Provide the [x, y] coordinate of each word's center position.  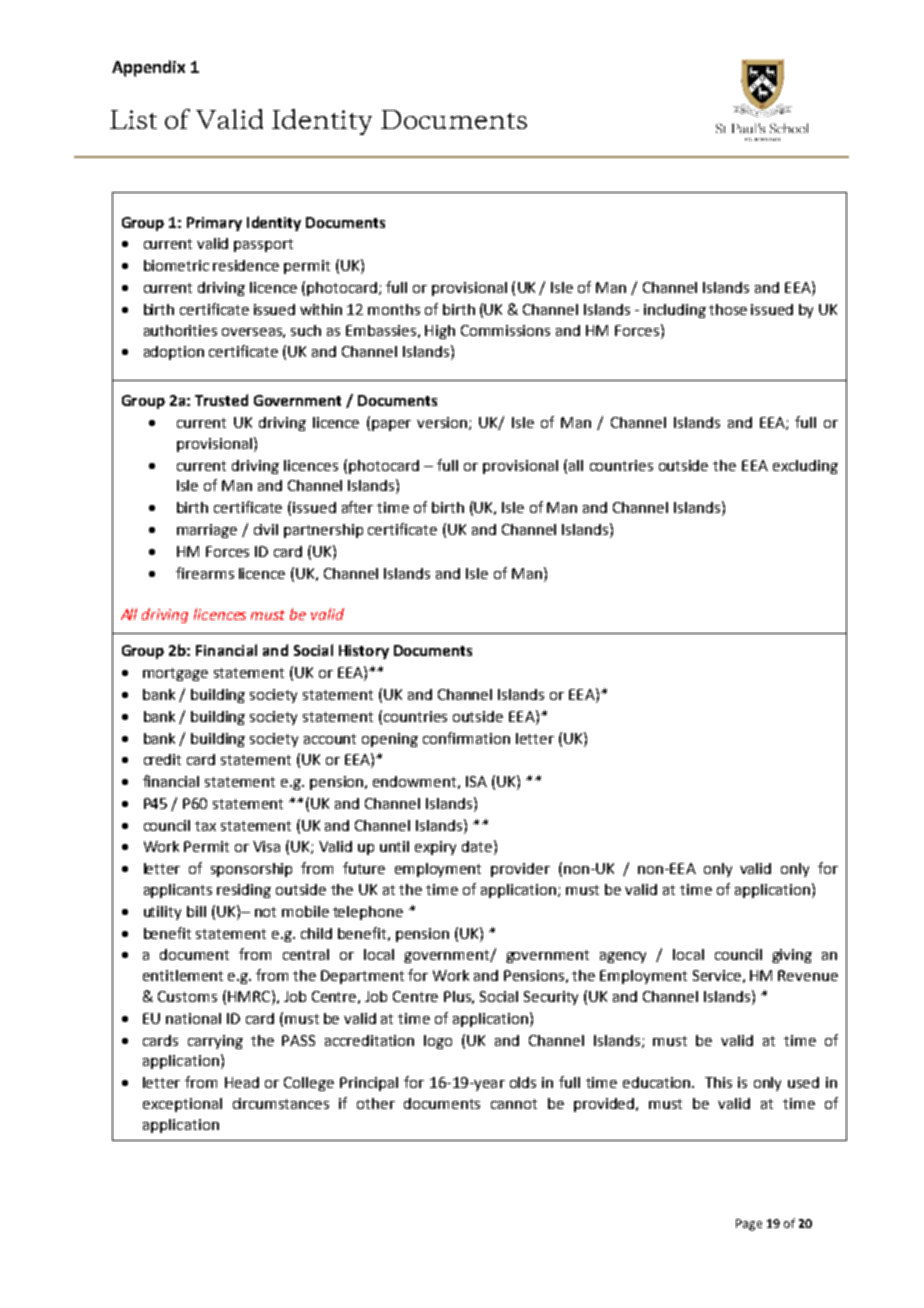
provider [520, 870]
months [394, 309]
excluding [805, 467]
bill [196, 911]
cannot [514, 1104]
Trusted [221, 400]
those [728, 309]
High [440, 332]
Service [717, 975]
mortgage [175, 674]
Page [749, 1225]
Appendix [148, 68]
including [675, 311]
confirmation [466, 738]
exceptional [182, 1105]
